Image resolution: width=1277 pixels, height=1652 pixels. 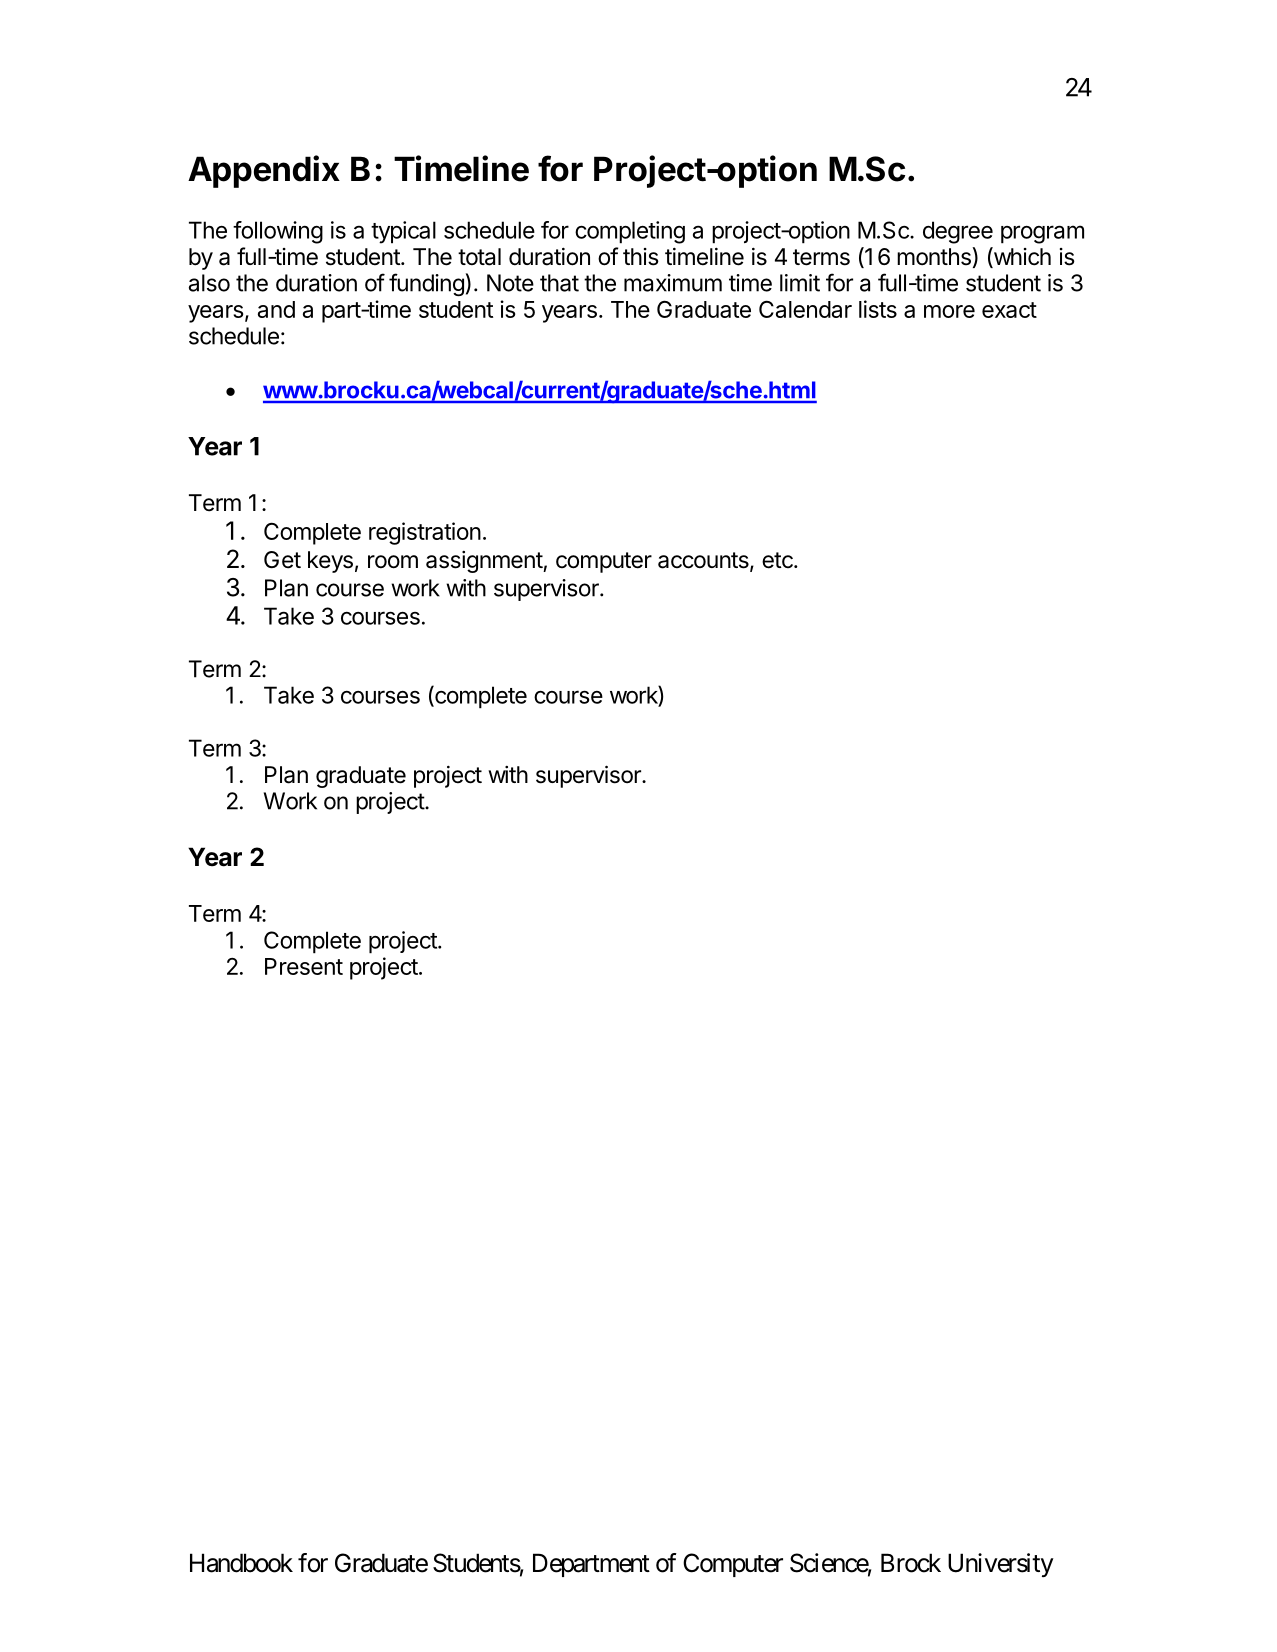 I want to click on following, so click(x=278, y=232).
